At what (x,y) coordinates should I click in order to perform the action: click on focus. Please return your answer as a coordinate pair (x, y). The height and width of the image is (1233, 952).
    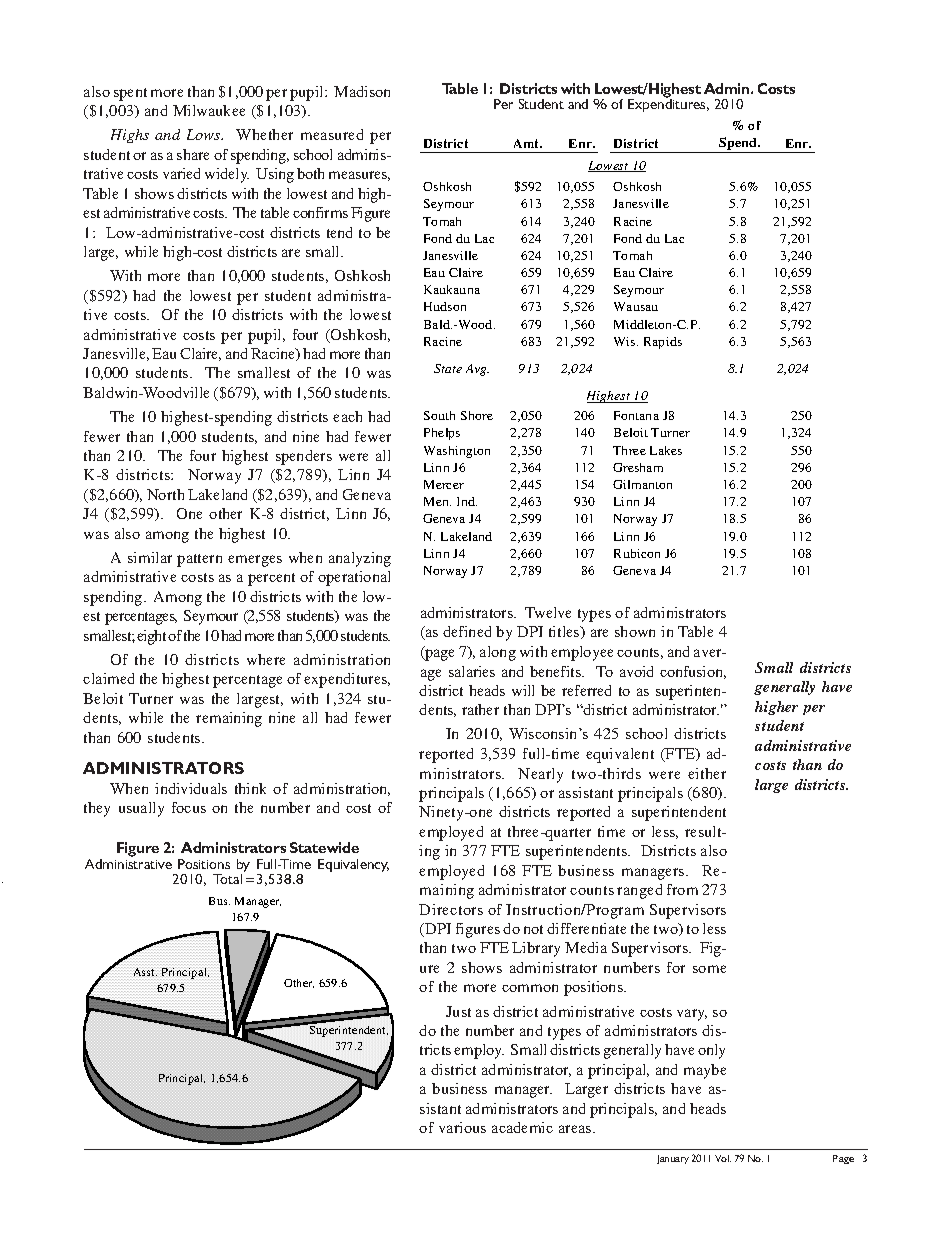
    Looking at the image, I should click on (189, 807).
